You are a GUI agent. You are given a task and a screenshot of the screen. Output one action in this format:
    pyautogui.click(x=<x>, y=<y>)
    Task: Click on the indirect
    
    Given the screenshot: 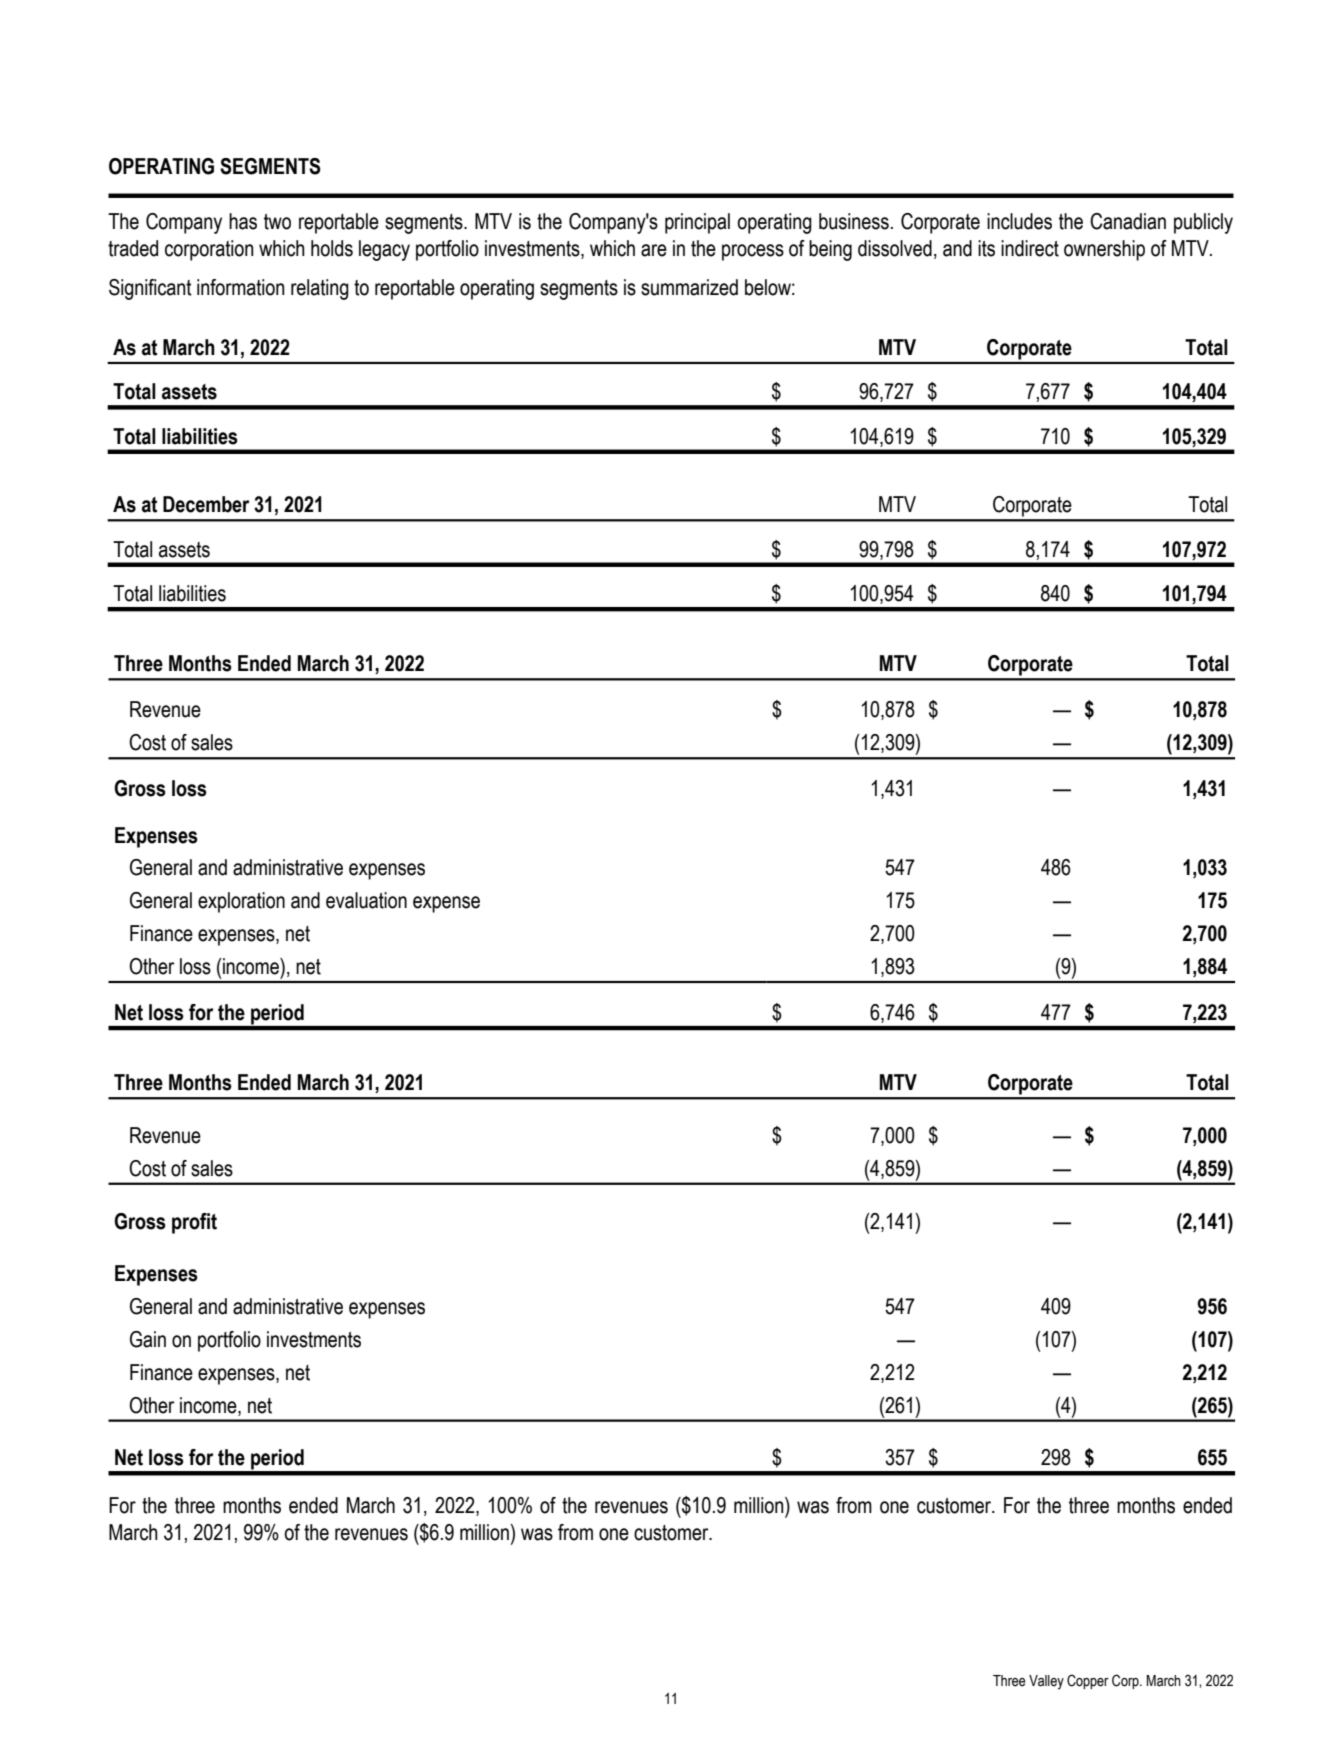 What is the action you would take?
    pyautogui.click(x=1030, y=248)
